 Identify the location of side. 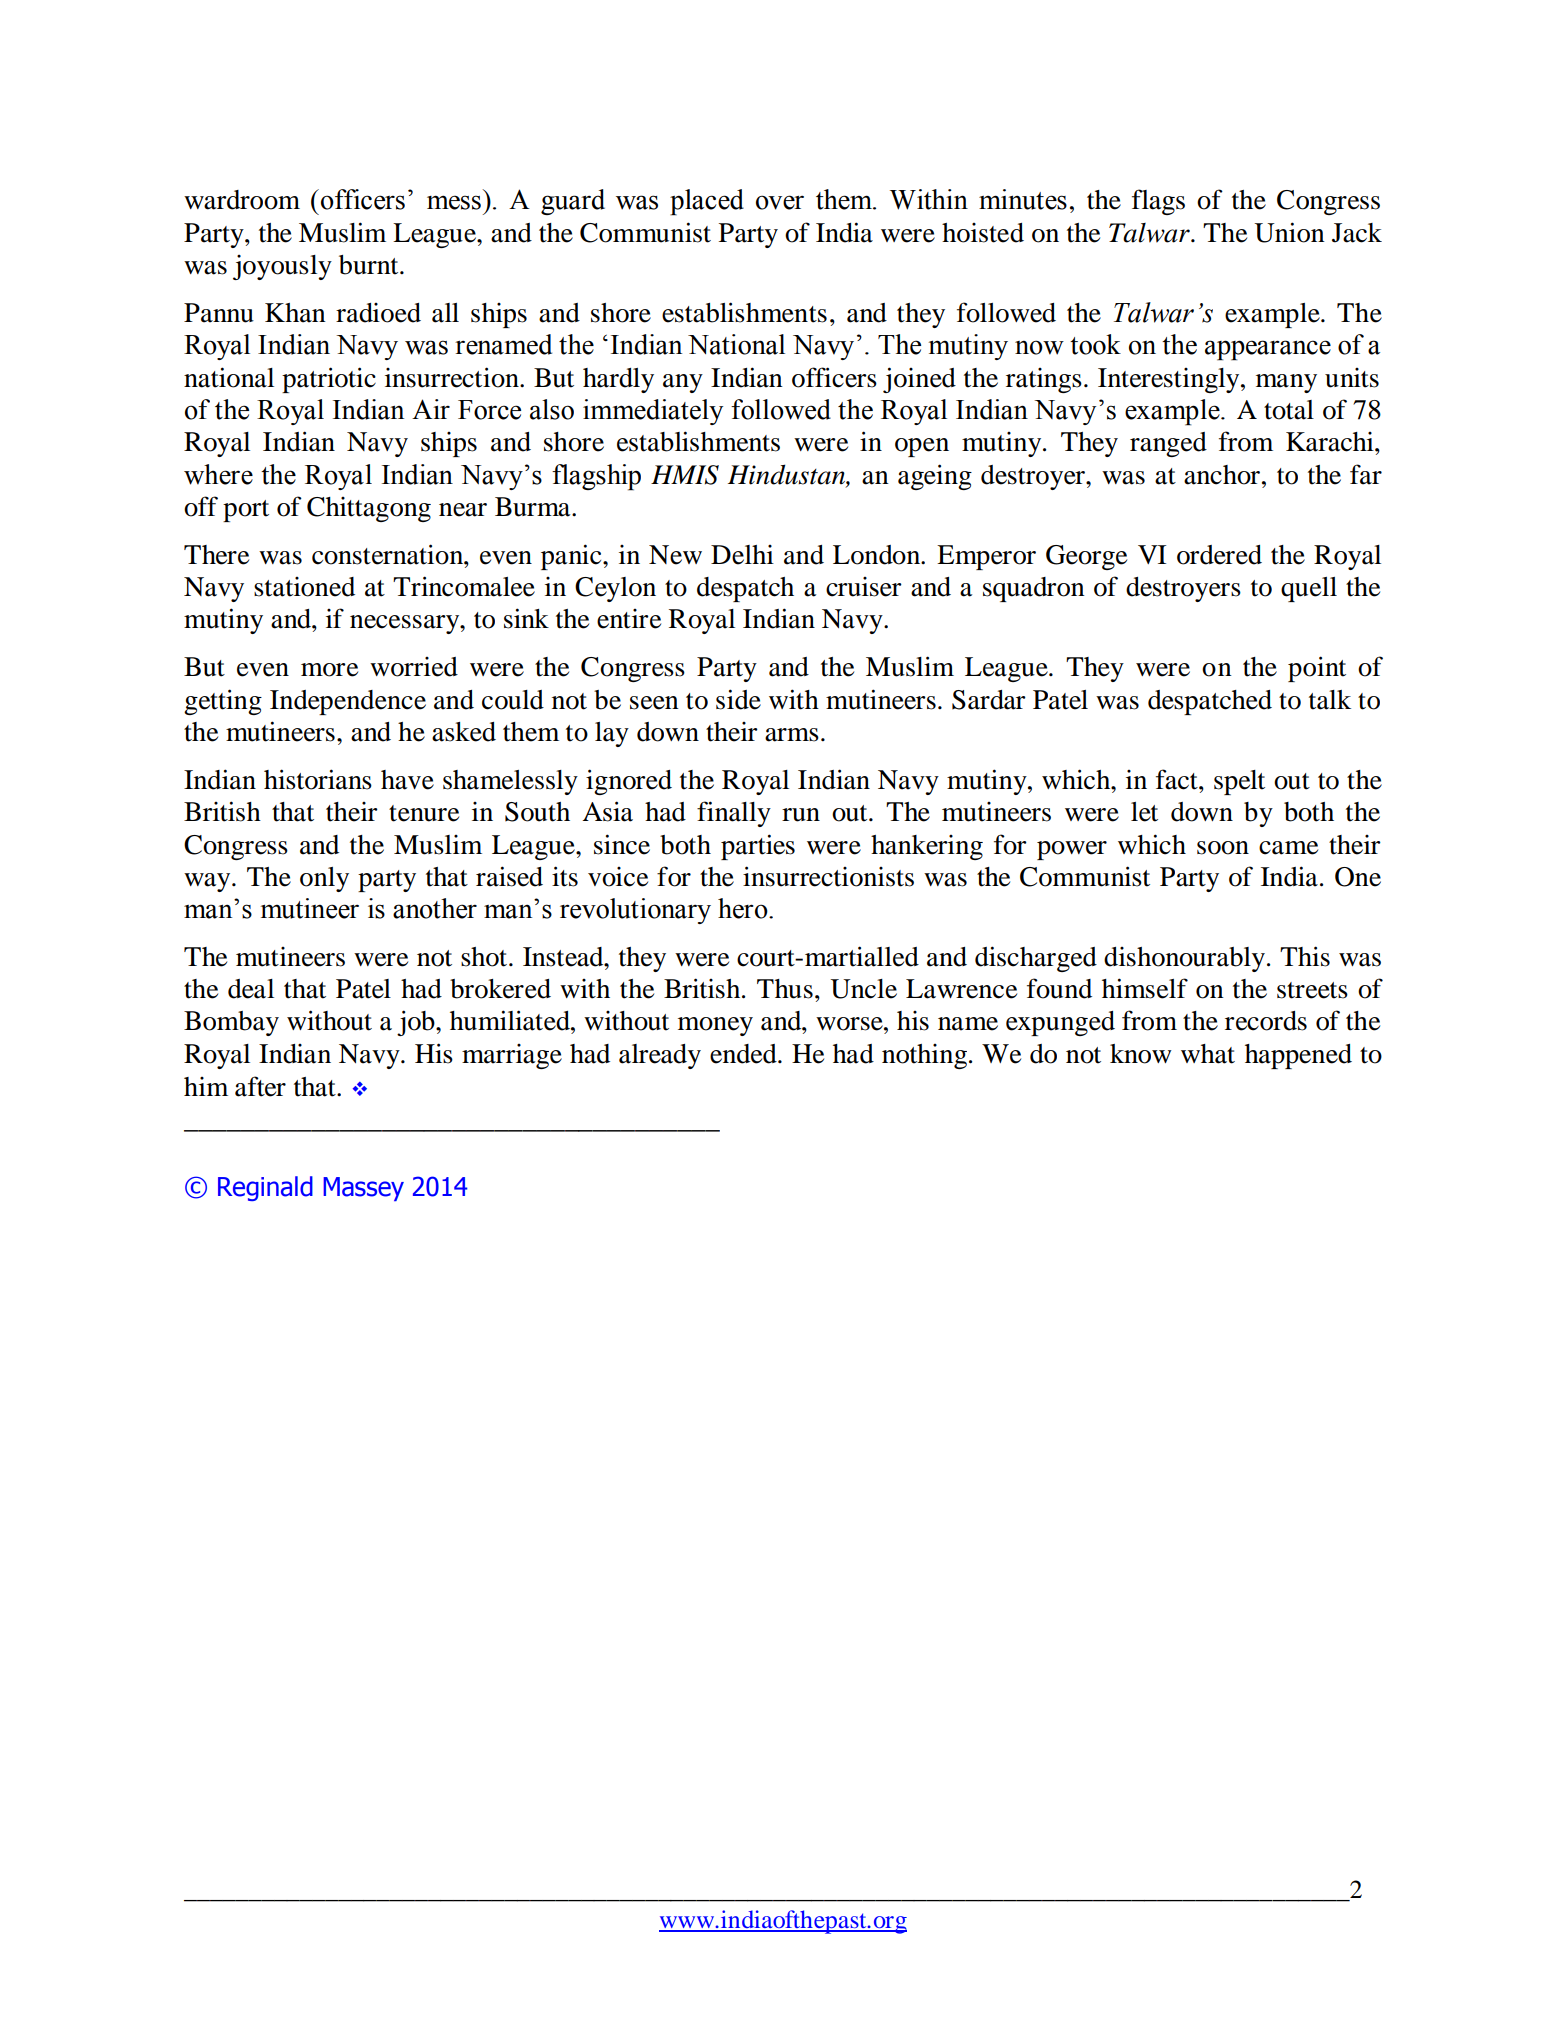
(738, 699).
